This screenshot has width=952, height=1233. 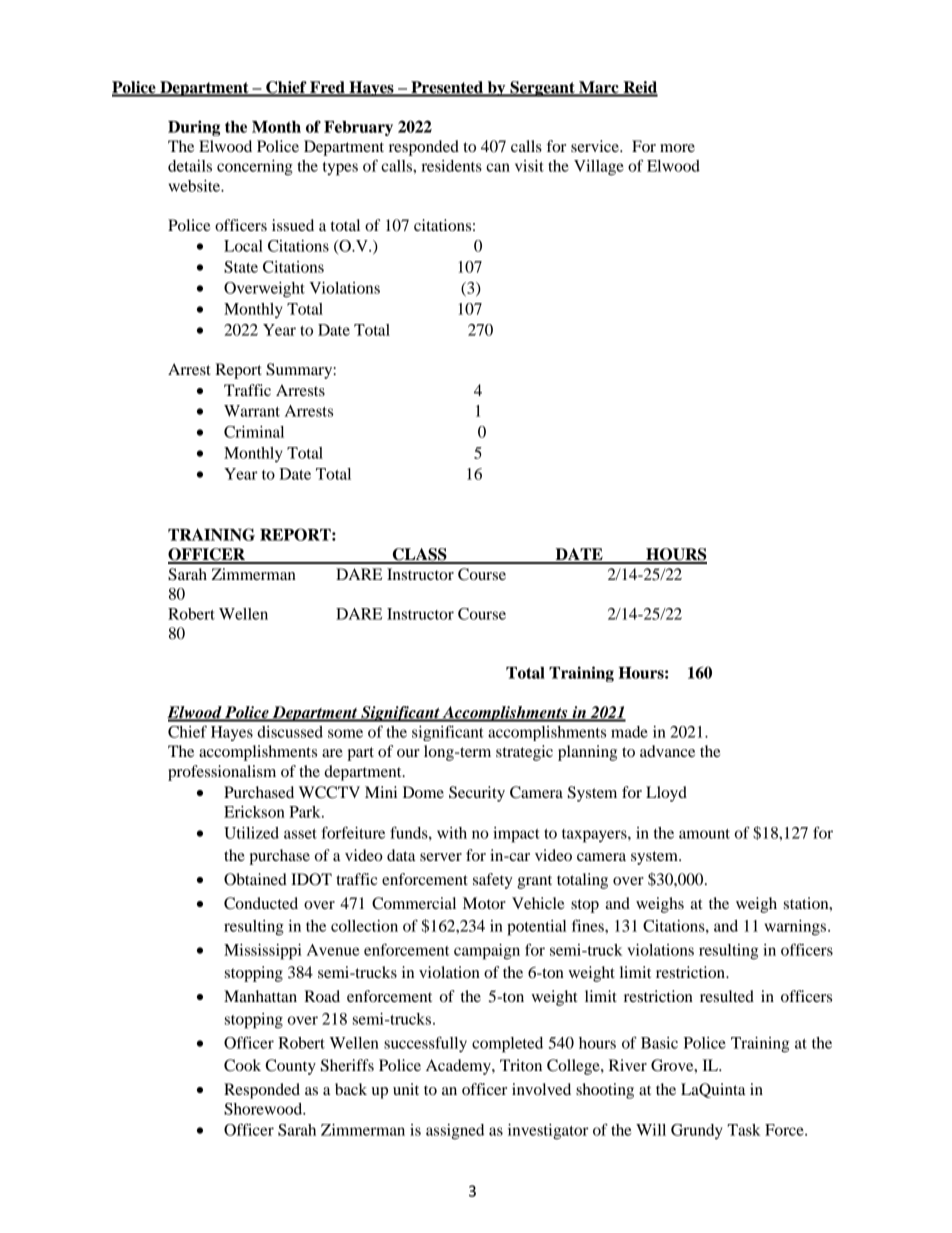 What do you see at coordinates (477, 794) in the screenshot?
I see `Security` at bounding box center [477, 794].
